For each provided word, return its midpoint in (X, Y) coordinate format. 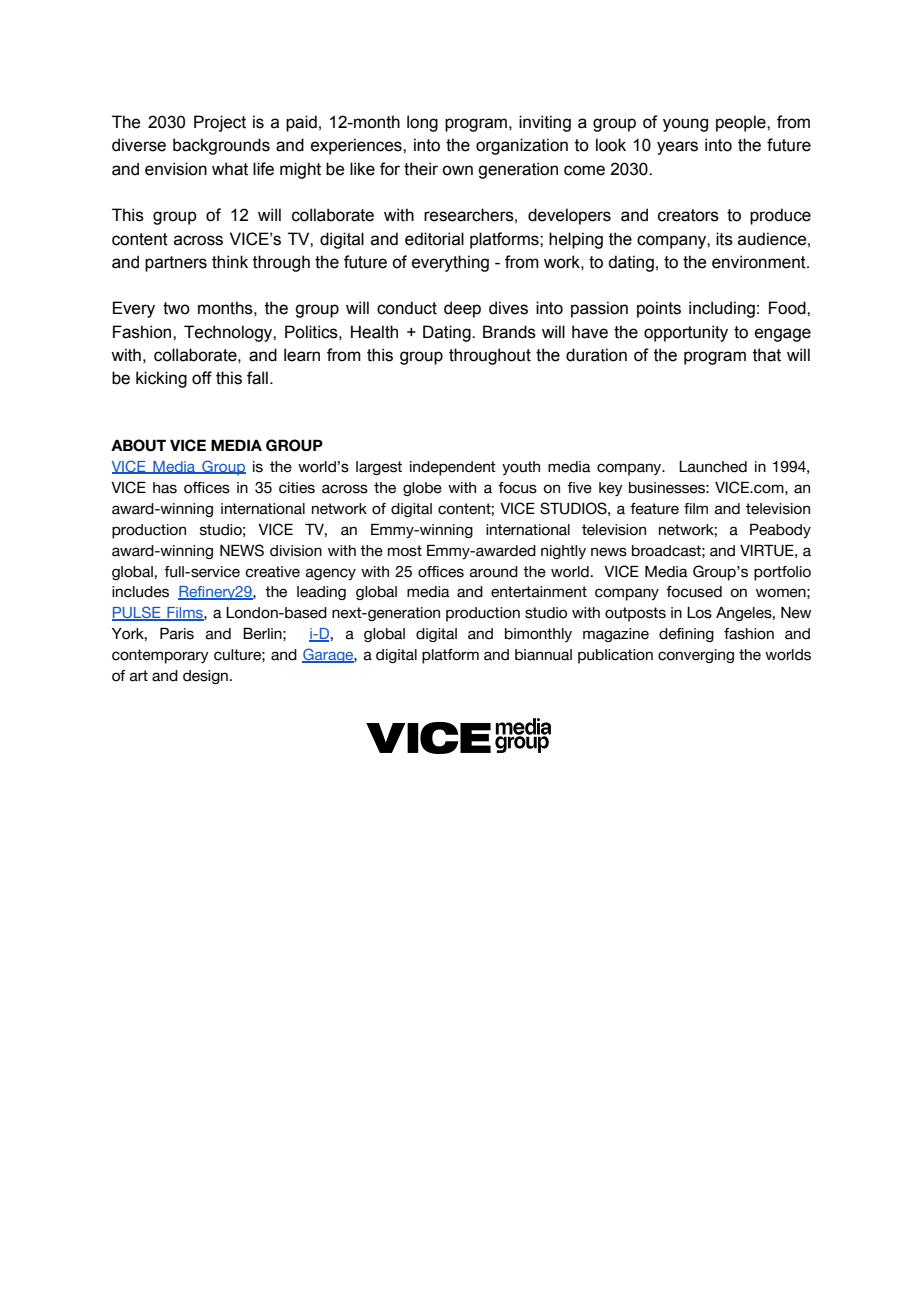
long (422, 123)
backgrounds (221, 146)
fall (257, 378)
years (677, 148)
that (767, 355)
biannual (543, 655)
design (205, 677)
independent (453, 468)
